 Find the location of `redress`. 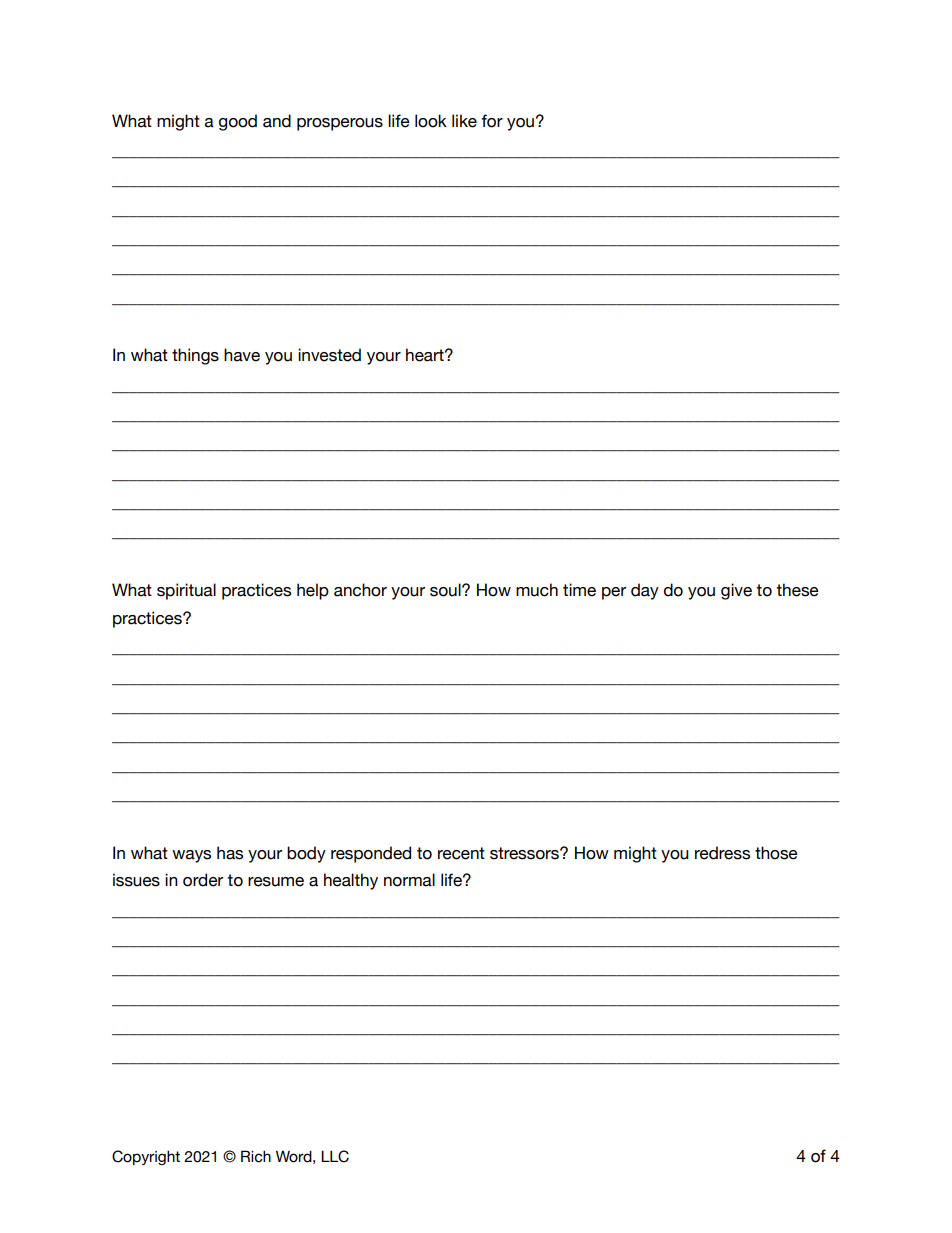

redress is located at coordinates (722, 853).
